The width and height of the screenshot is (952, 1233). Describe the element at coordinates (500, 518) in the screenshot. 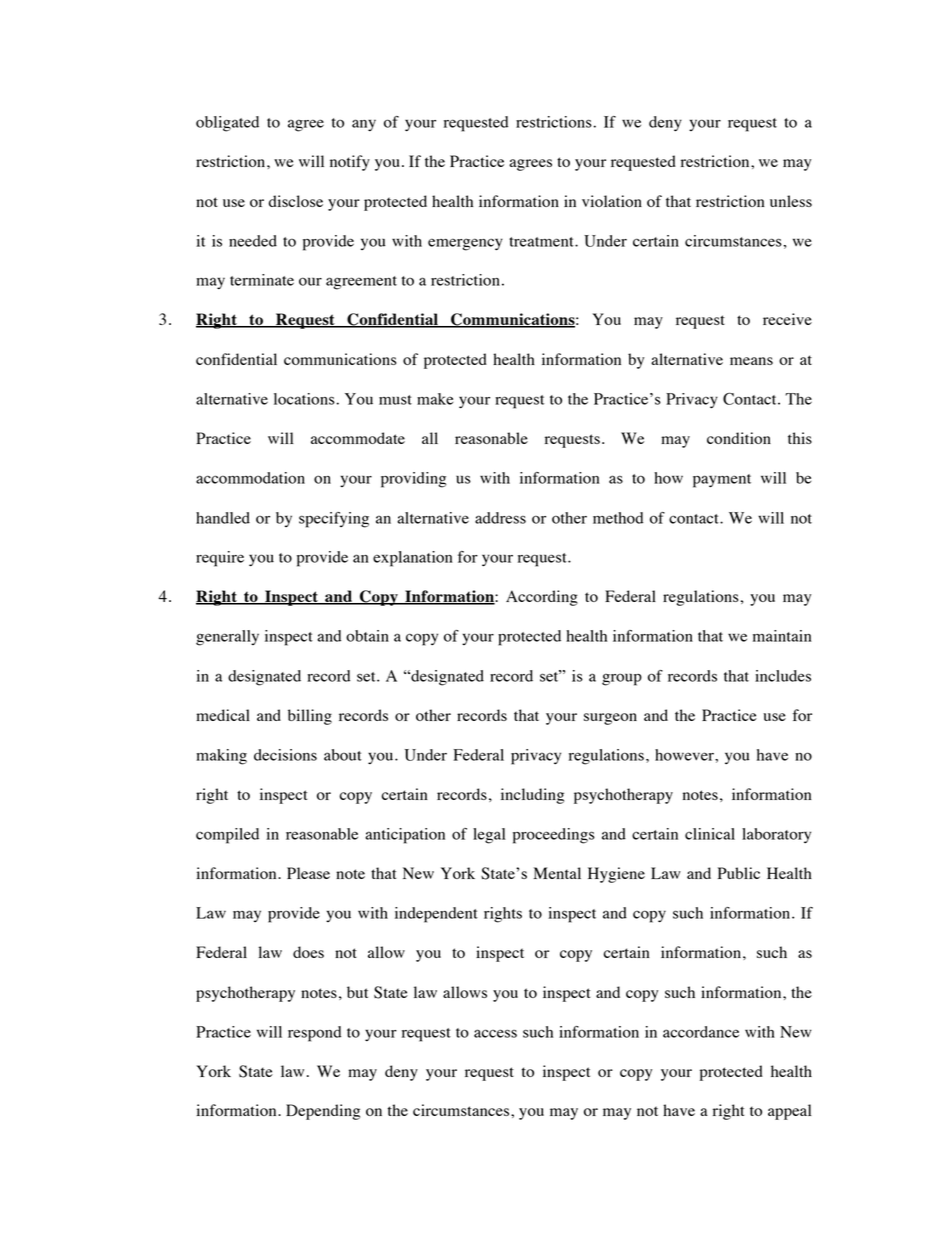

I see `address` at that location.
